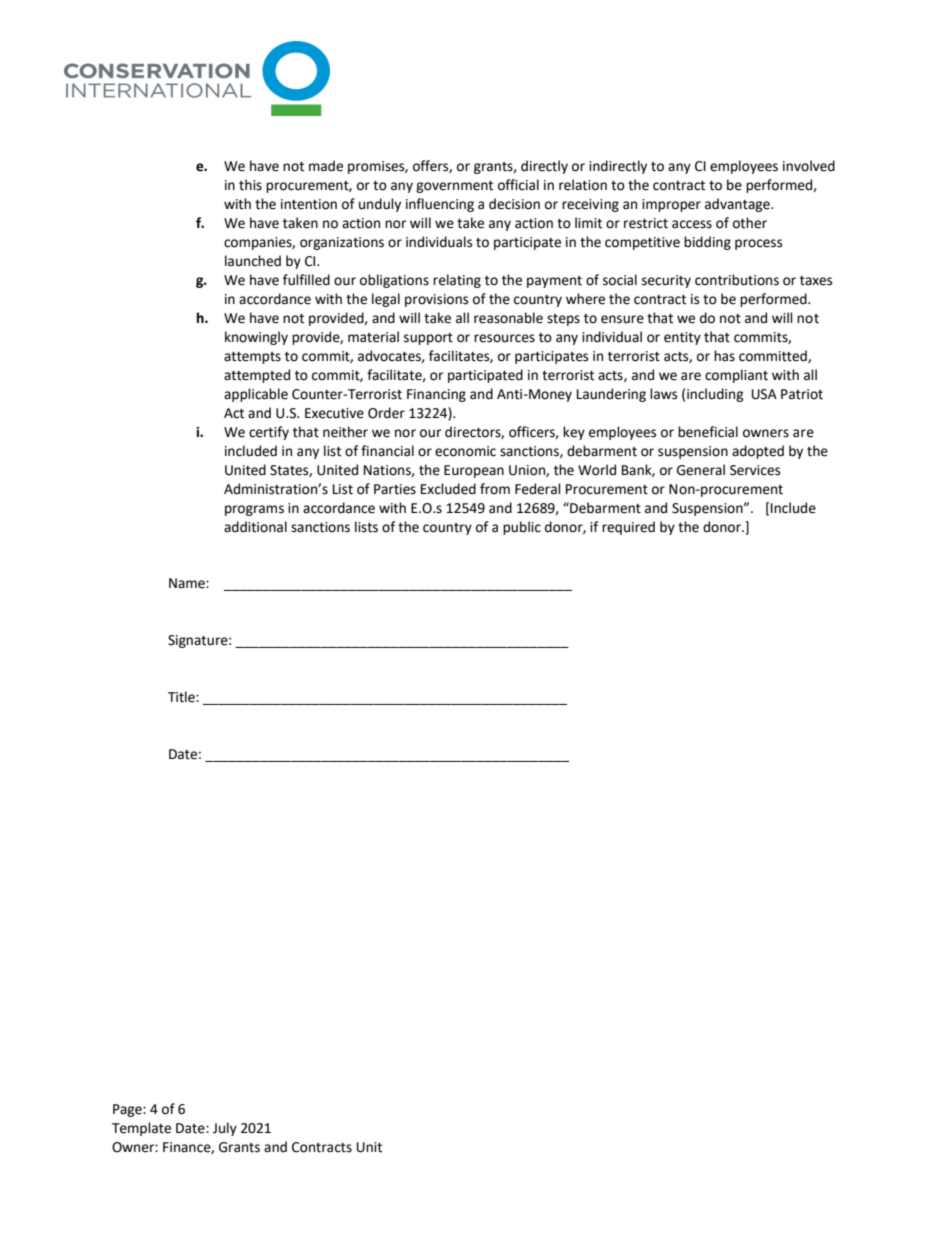 This document has height=1233, width=952. I want to click on this, so click(250, 185).
